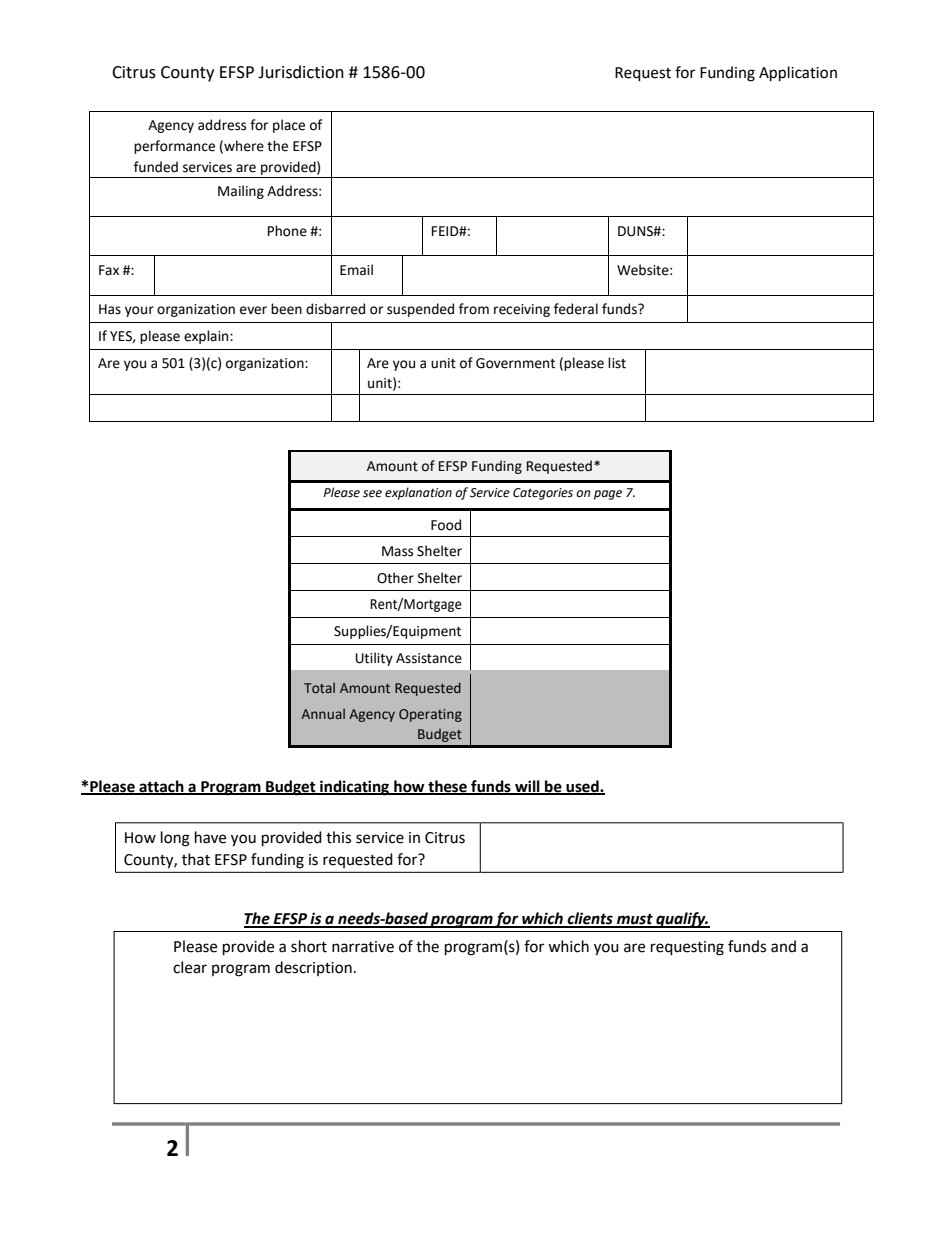 Image resolution: width=952 pixels, height=1233 pixels. What do you see at coordinates (207, 337) in the document?
I see `explain` at bounding box center [207, 337].
